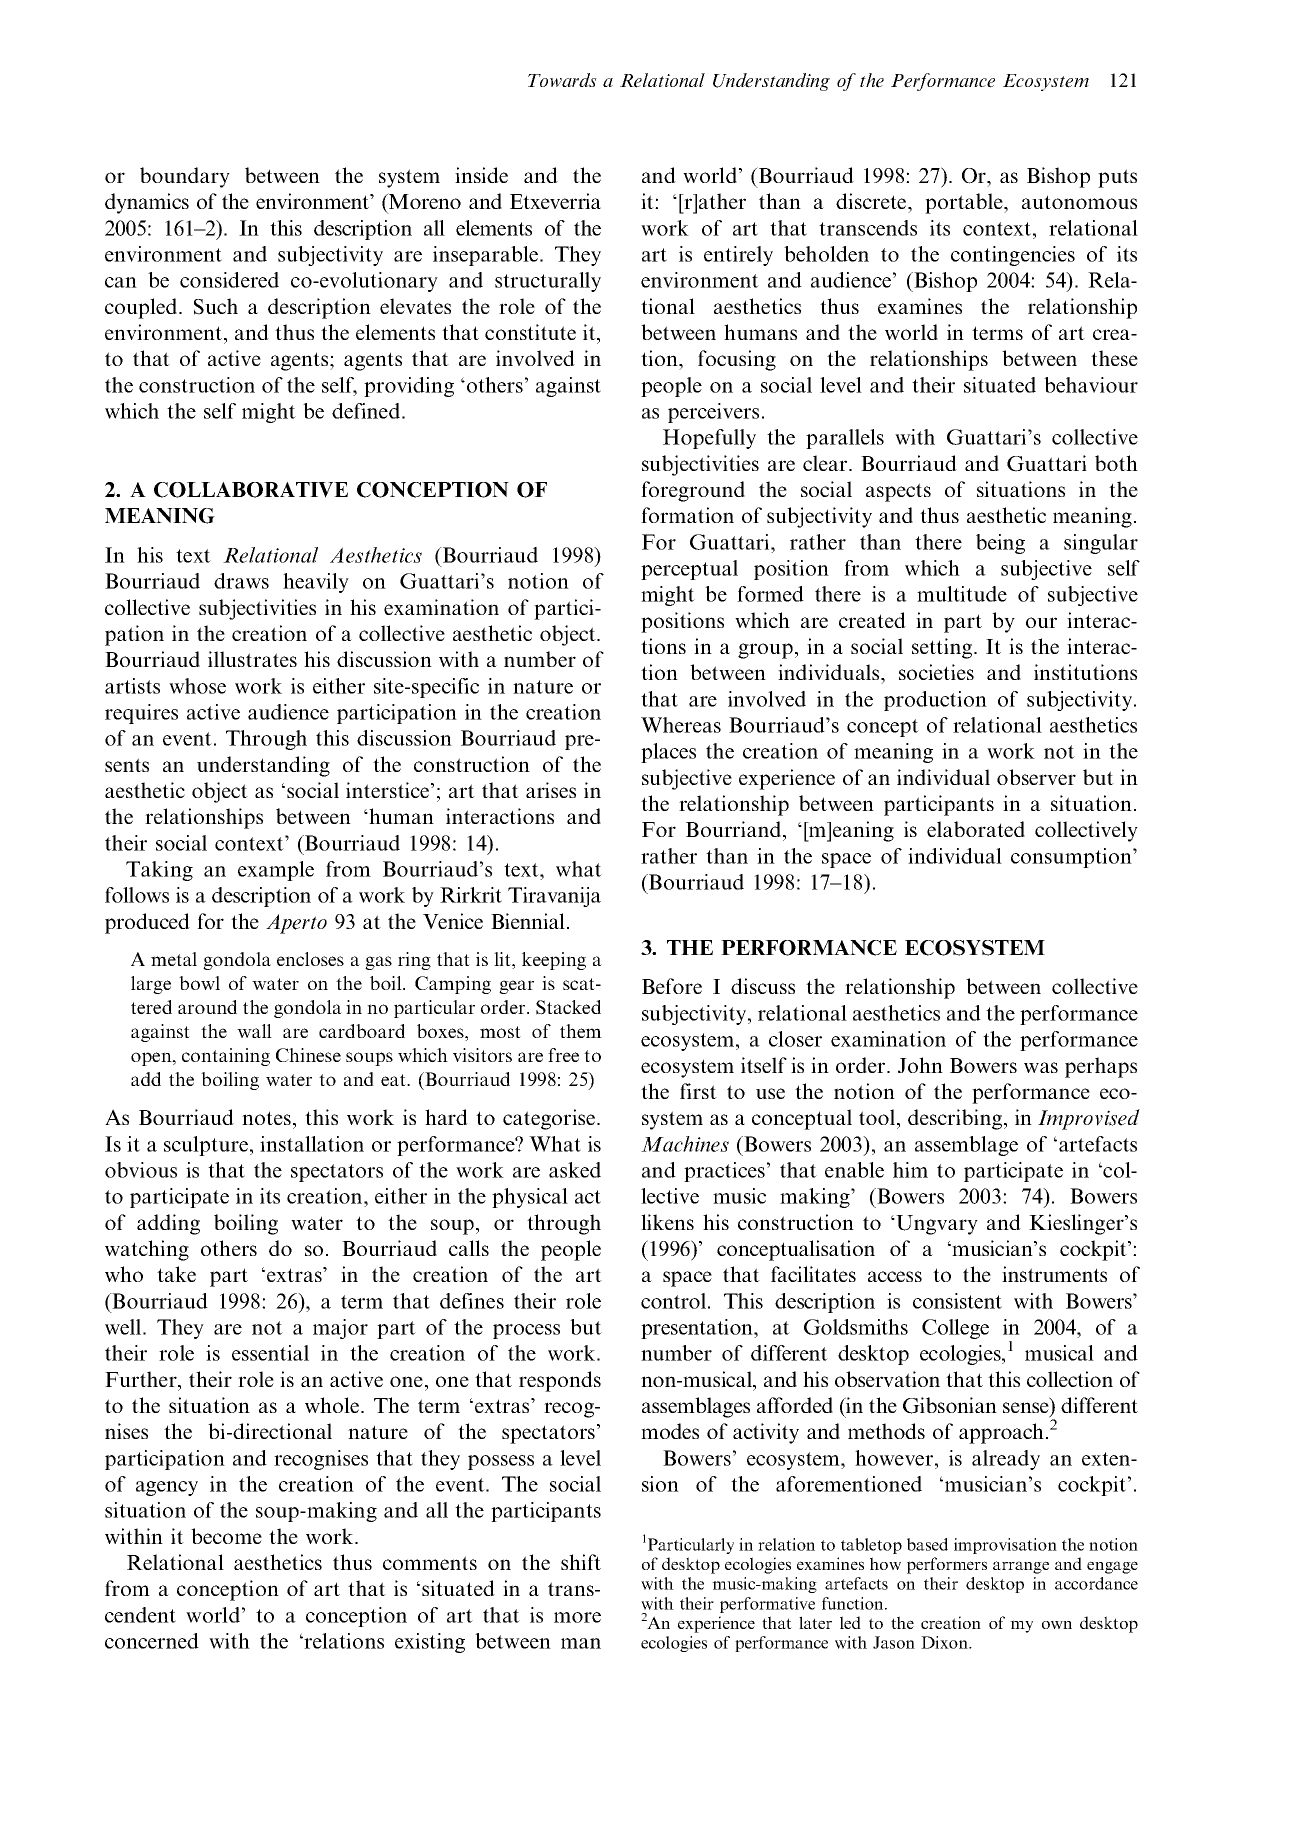  I want to click on example, so click(276, 871).
